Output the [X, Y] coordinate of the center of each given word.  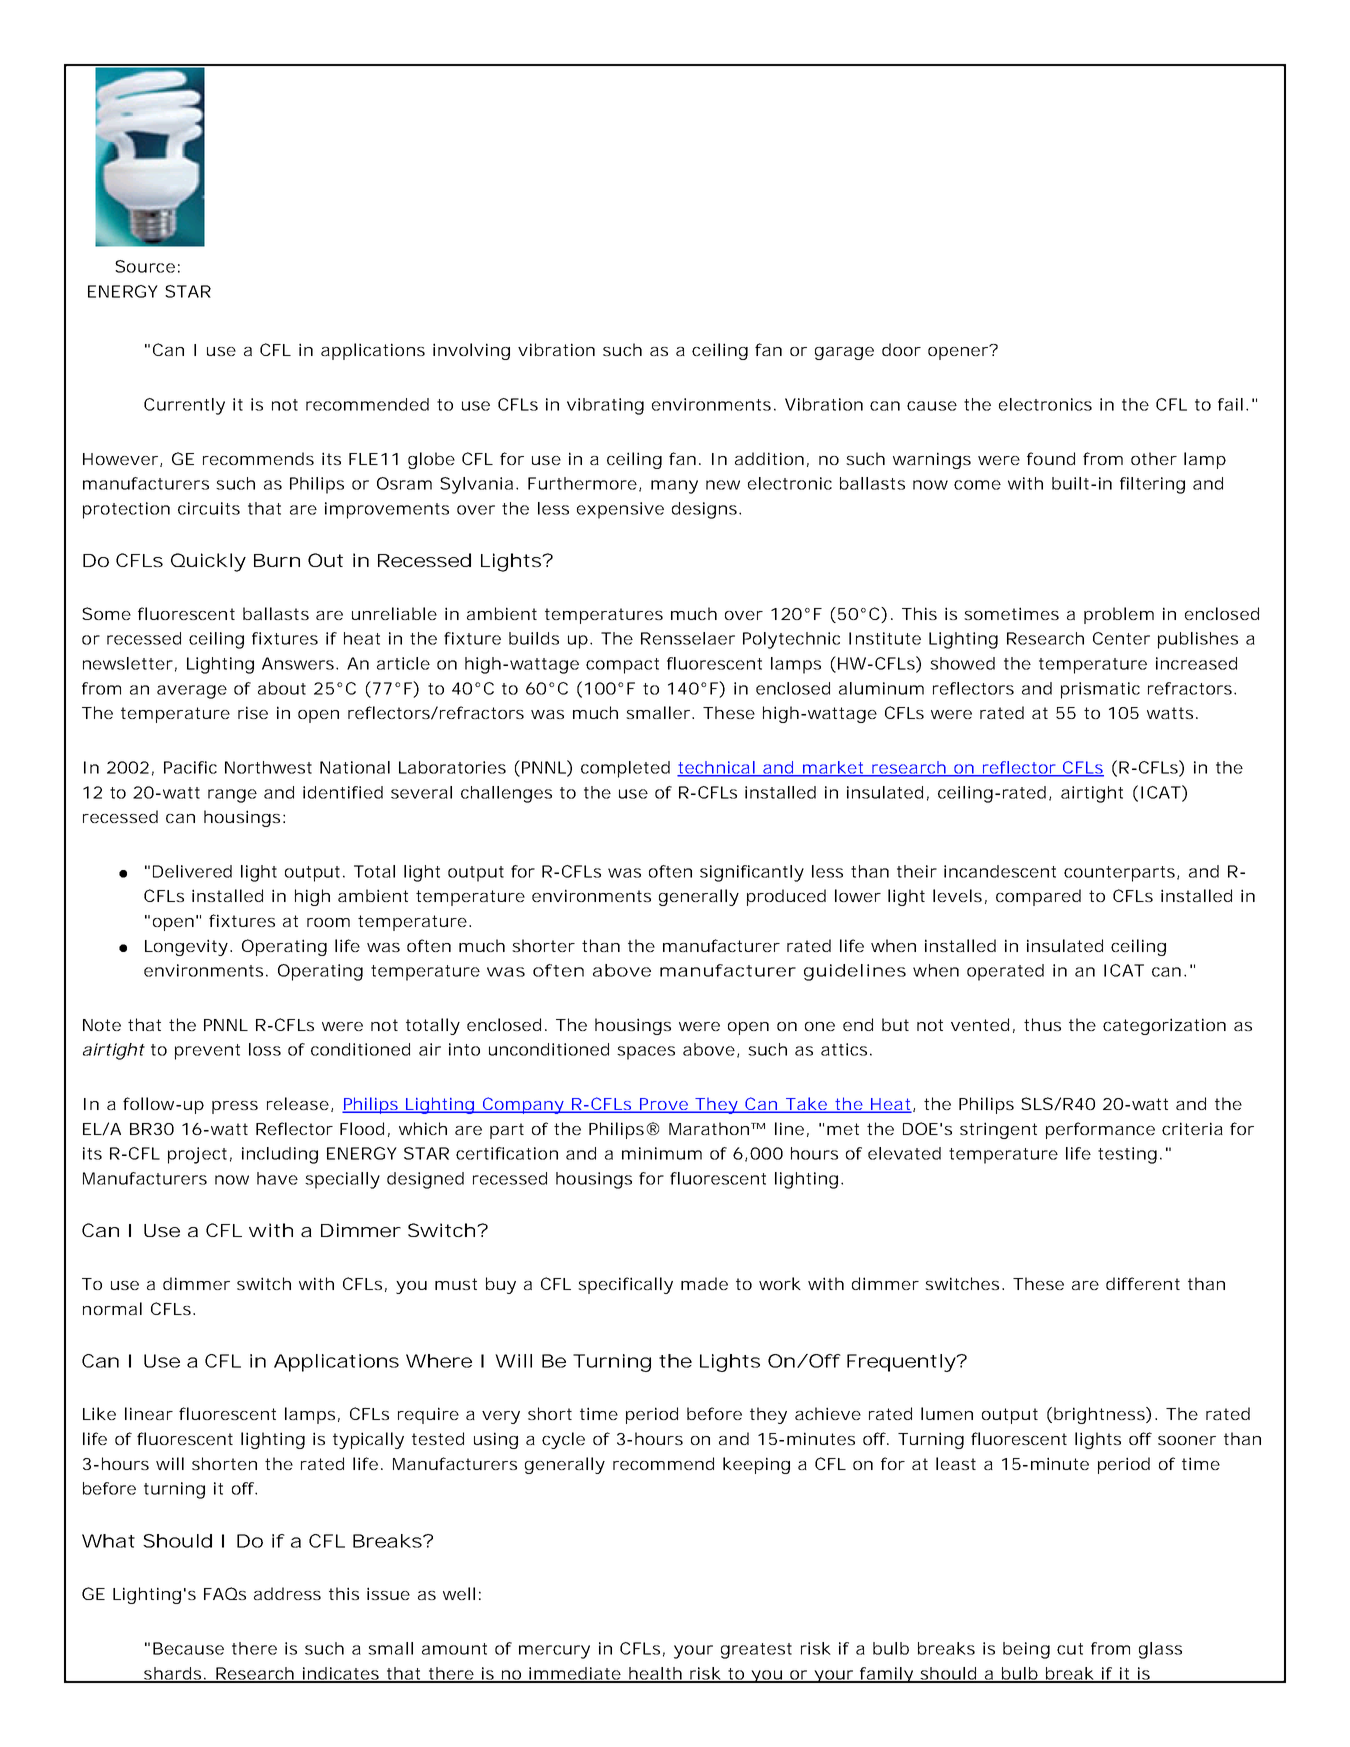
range [232, 796]
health [657, 1674]
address [287, 1593]
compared [1038, 897]
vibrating [605, 406]
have [277, 1178]
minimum [662, 1153]
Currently [184, 406]
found [1051, 458]
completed [625, 769]
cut [1070, 1649]
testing [1130, 1155]
